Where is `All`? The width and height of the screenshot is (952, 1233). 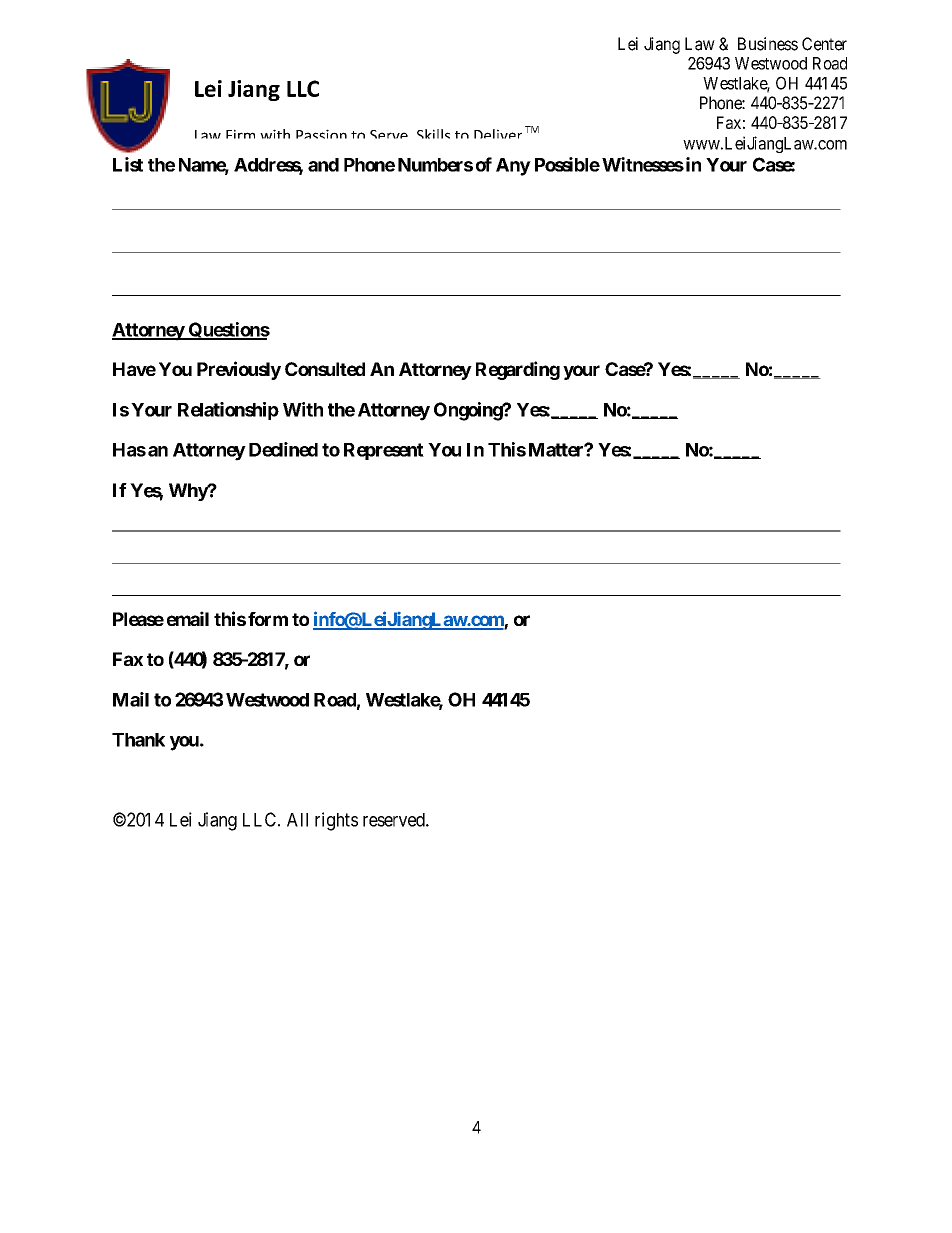 All is located at coordinates (297, 820).
